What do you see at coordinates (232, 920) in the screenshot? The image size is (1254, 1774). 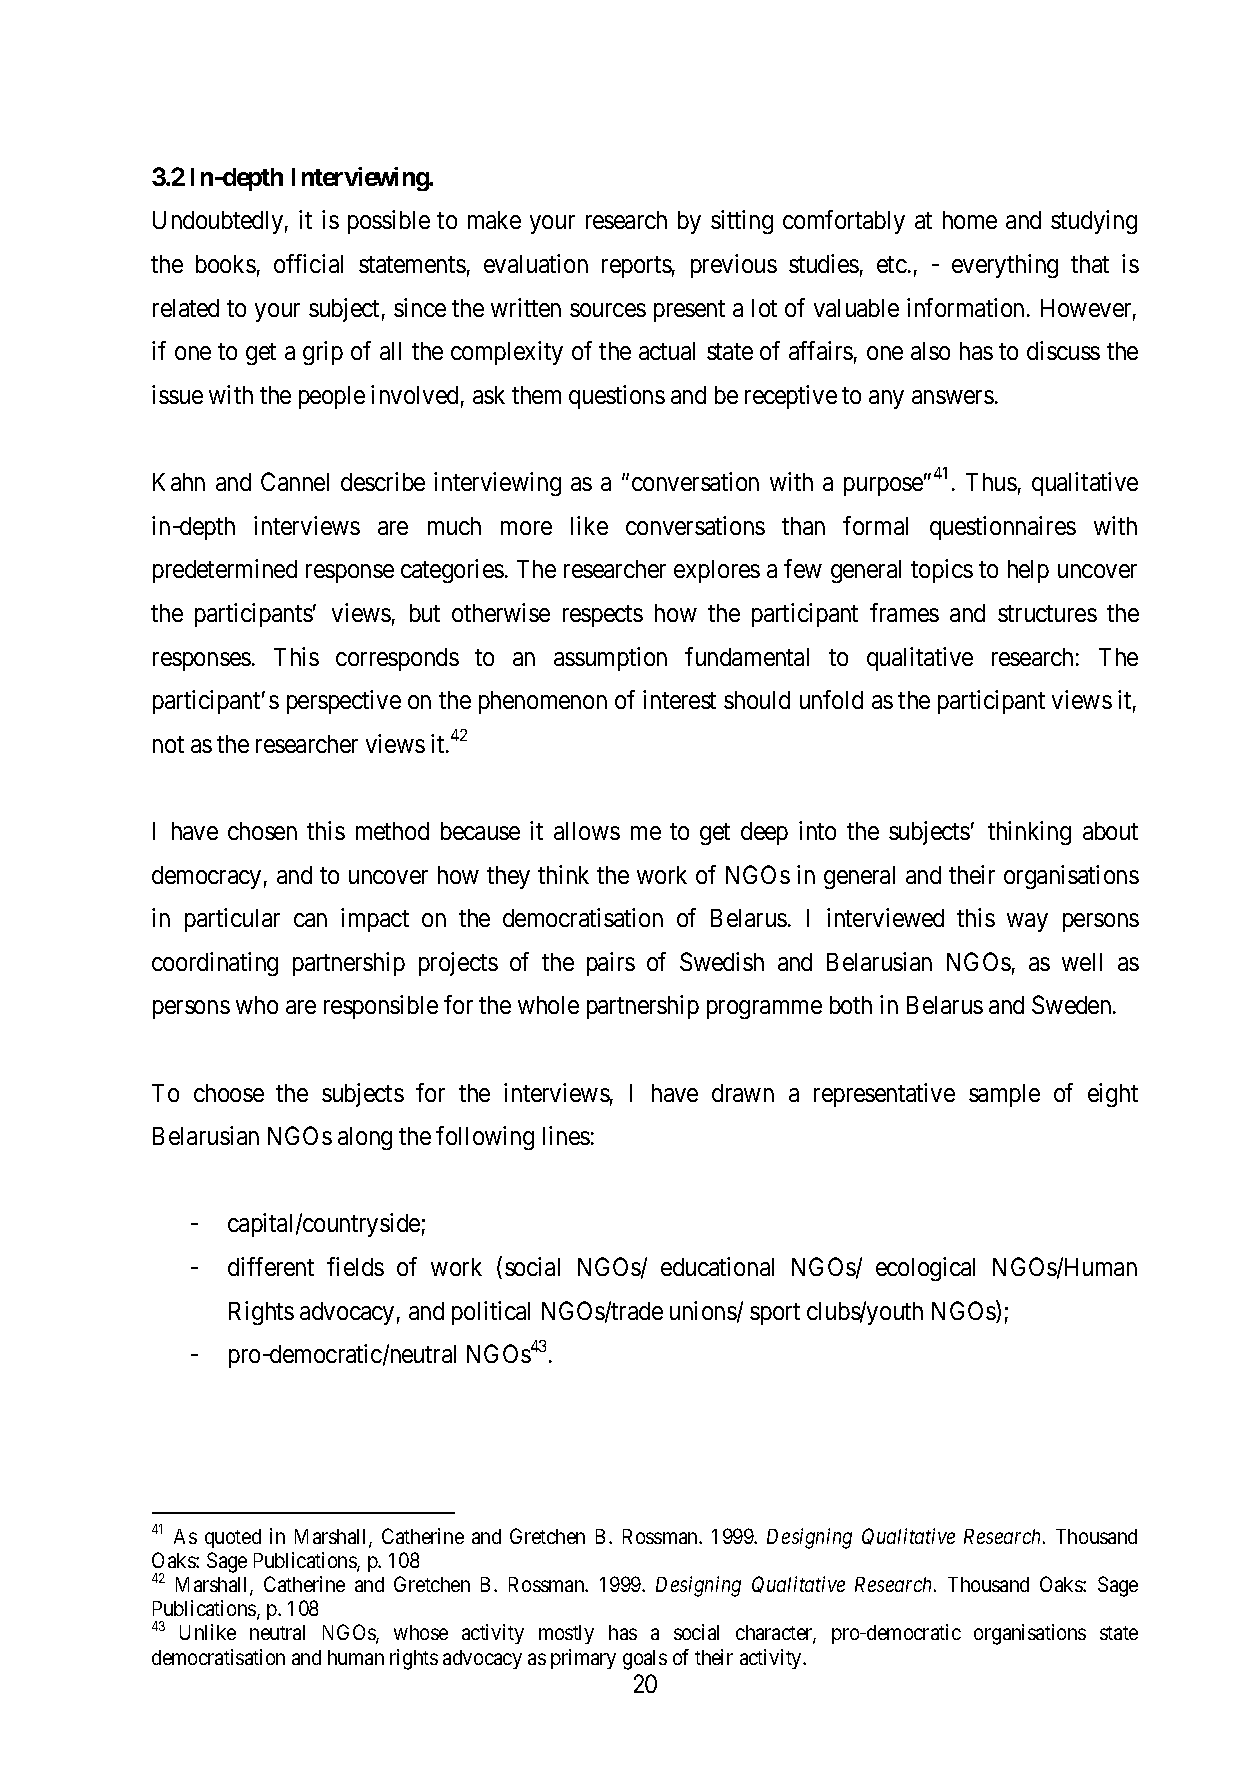 I see `particular` at bounding box center [232, 920].
